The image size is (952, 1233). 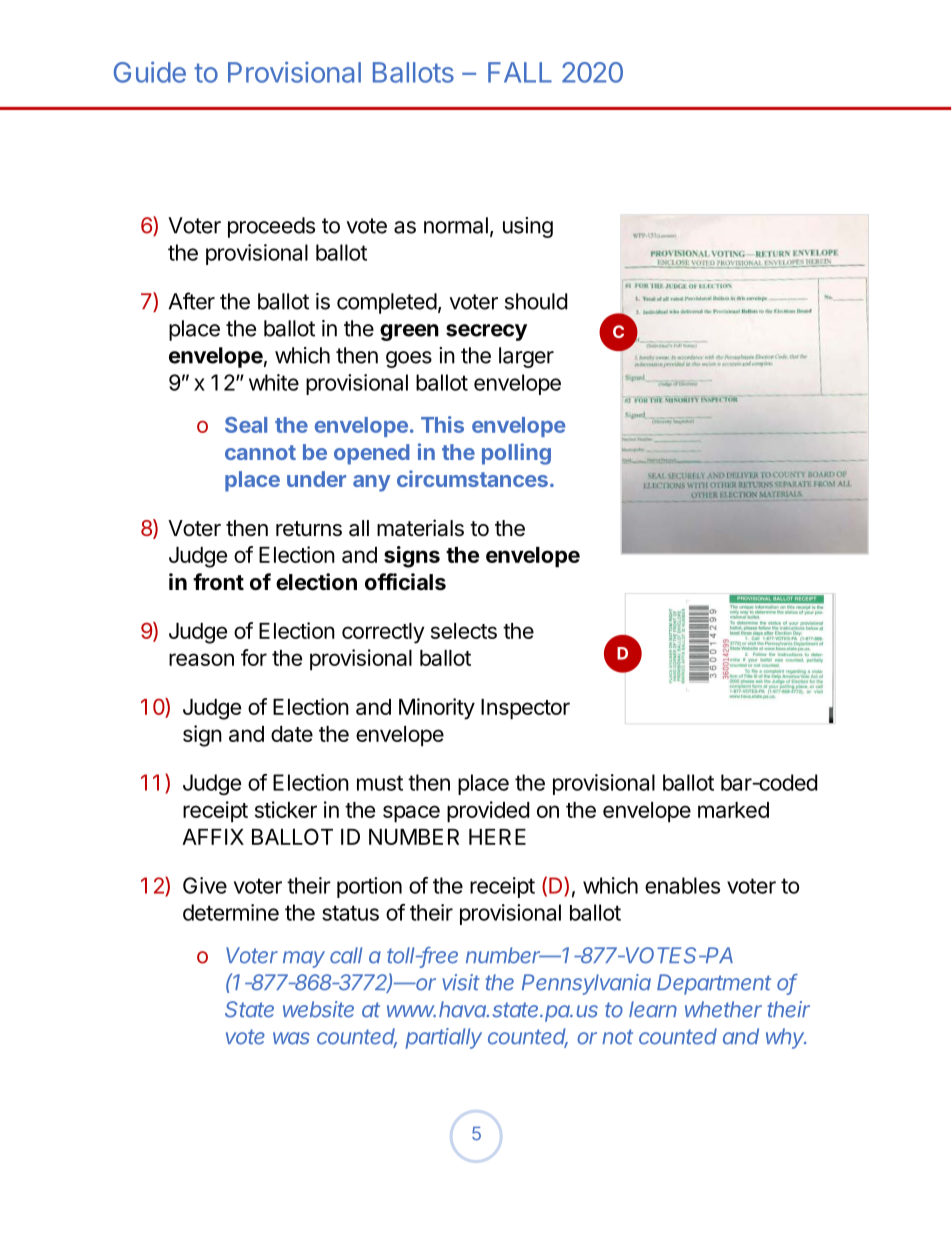 What do you see at coordinates (444, 1038) in the screenshot?
I see `partially` at bounding box center [444, 1038].
